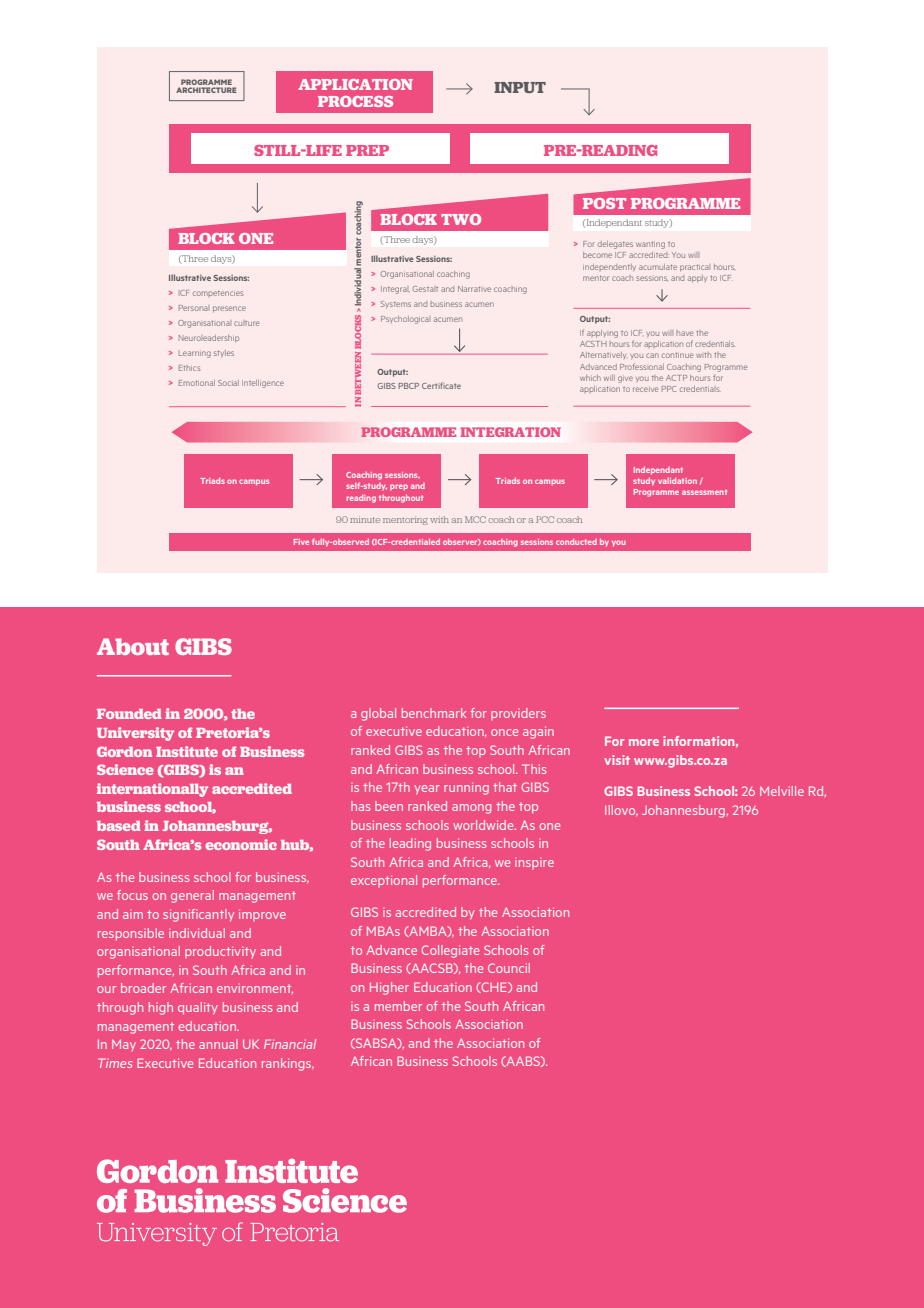 This document has height=1308, width=924. I want to click on INPUT, so click(520, 87).
